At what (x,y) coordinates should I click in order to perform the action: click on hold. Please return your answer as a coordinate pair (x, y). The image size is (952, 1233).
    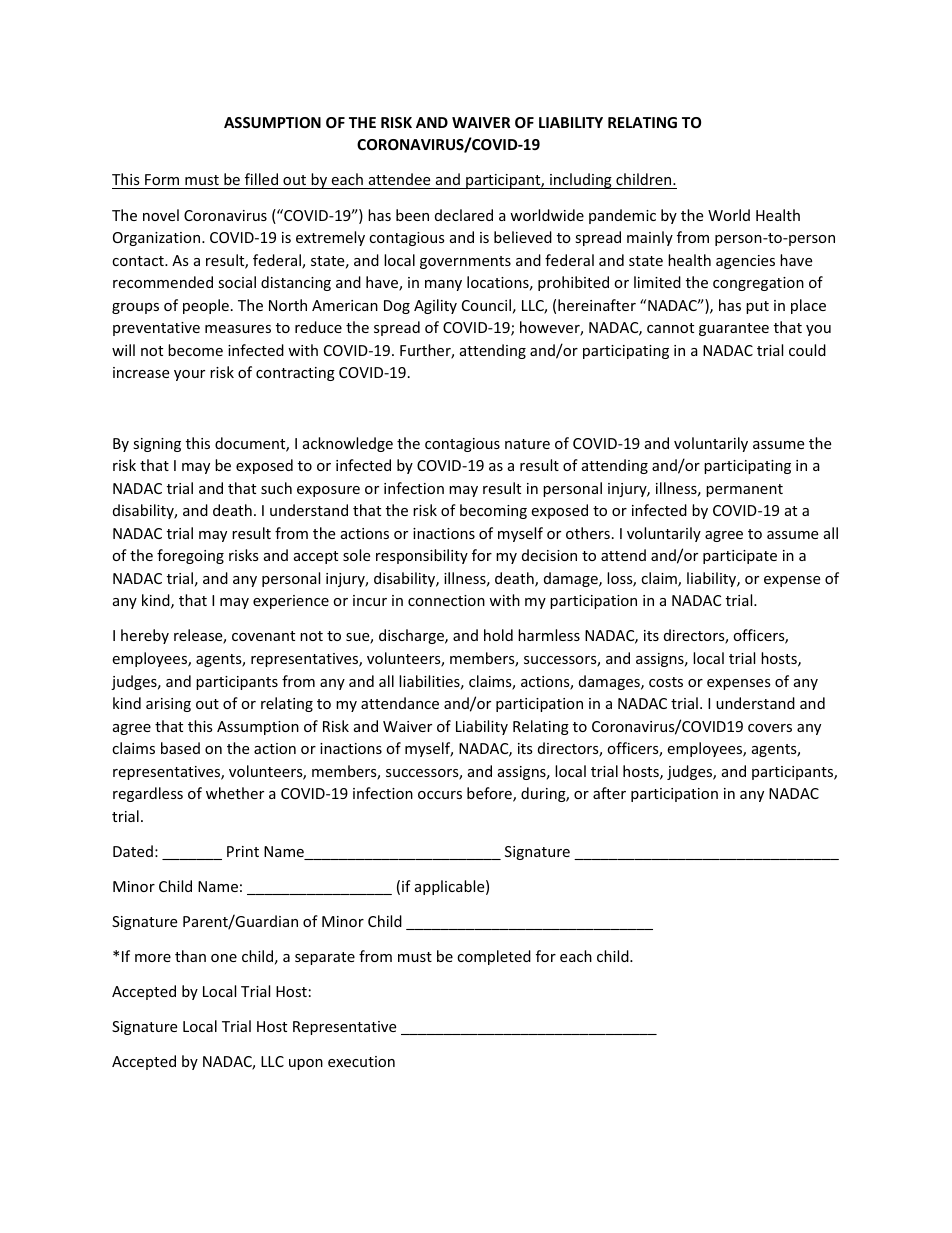
    Looking at the image, I should click on (498, 635).
